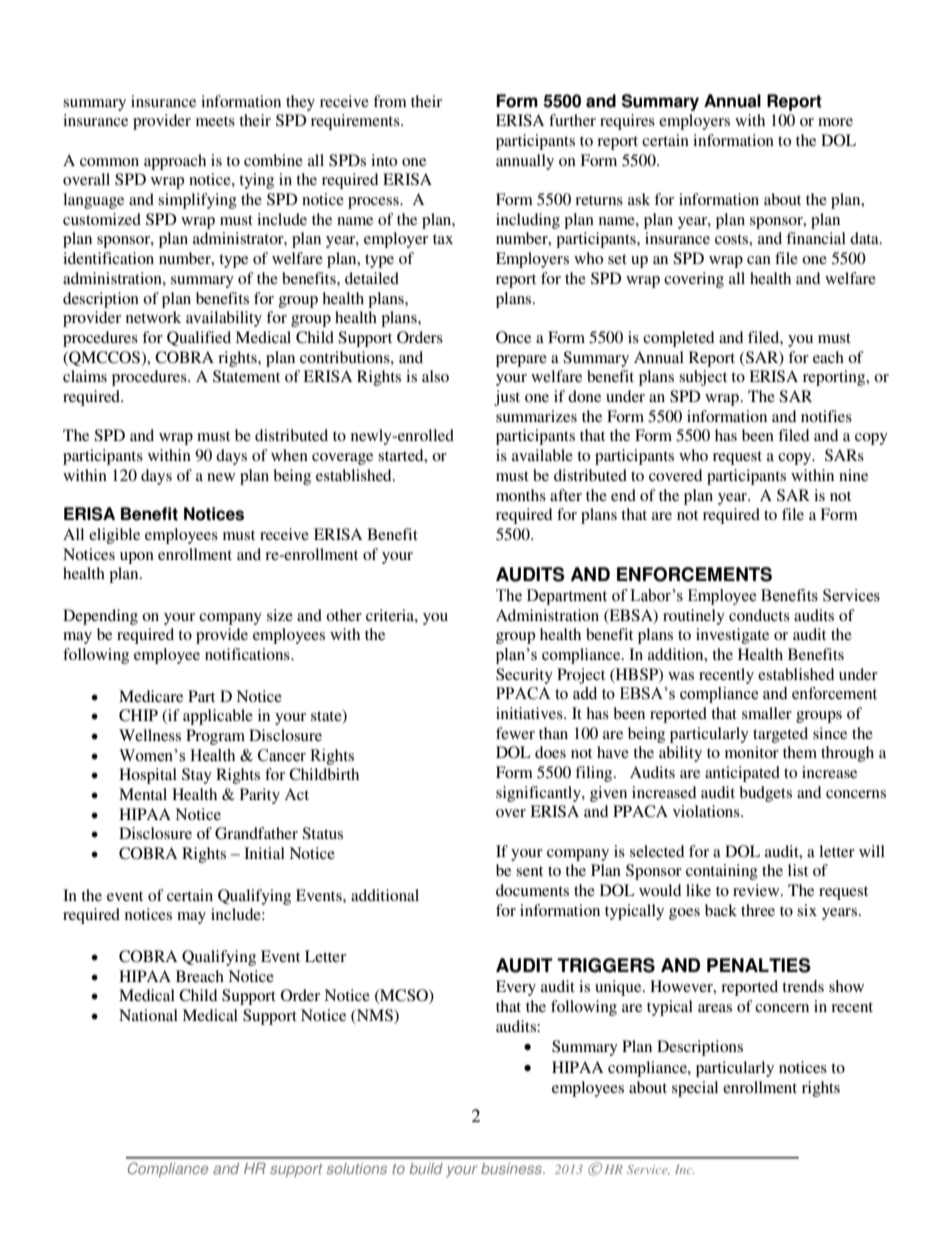 The height and width of the screenshot is (1233, 952). I want to click on Initial, so click(264, 853).
